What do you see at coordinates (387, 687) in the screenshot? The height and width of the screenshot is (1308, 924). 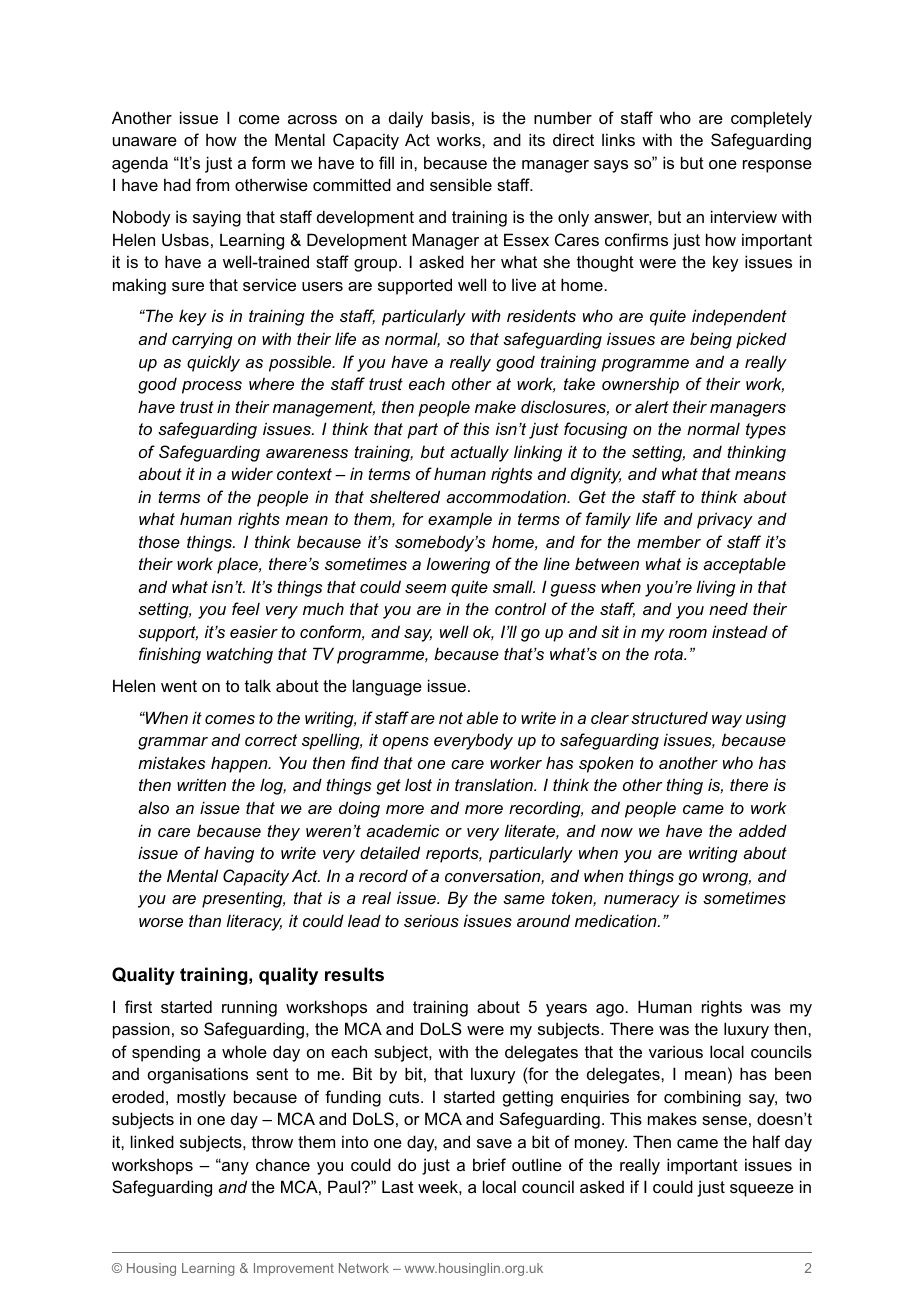 I see `language` at bounding box center [387, 687].
